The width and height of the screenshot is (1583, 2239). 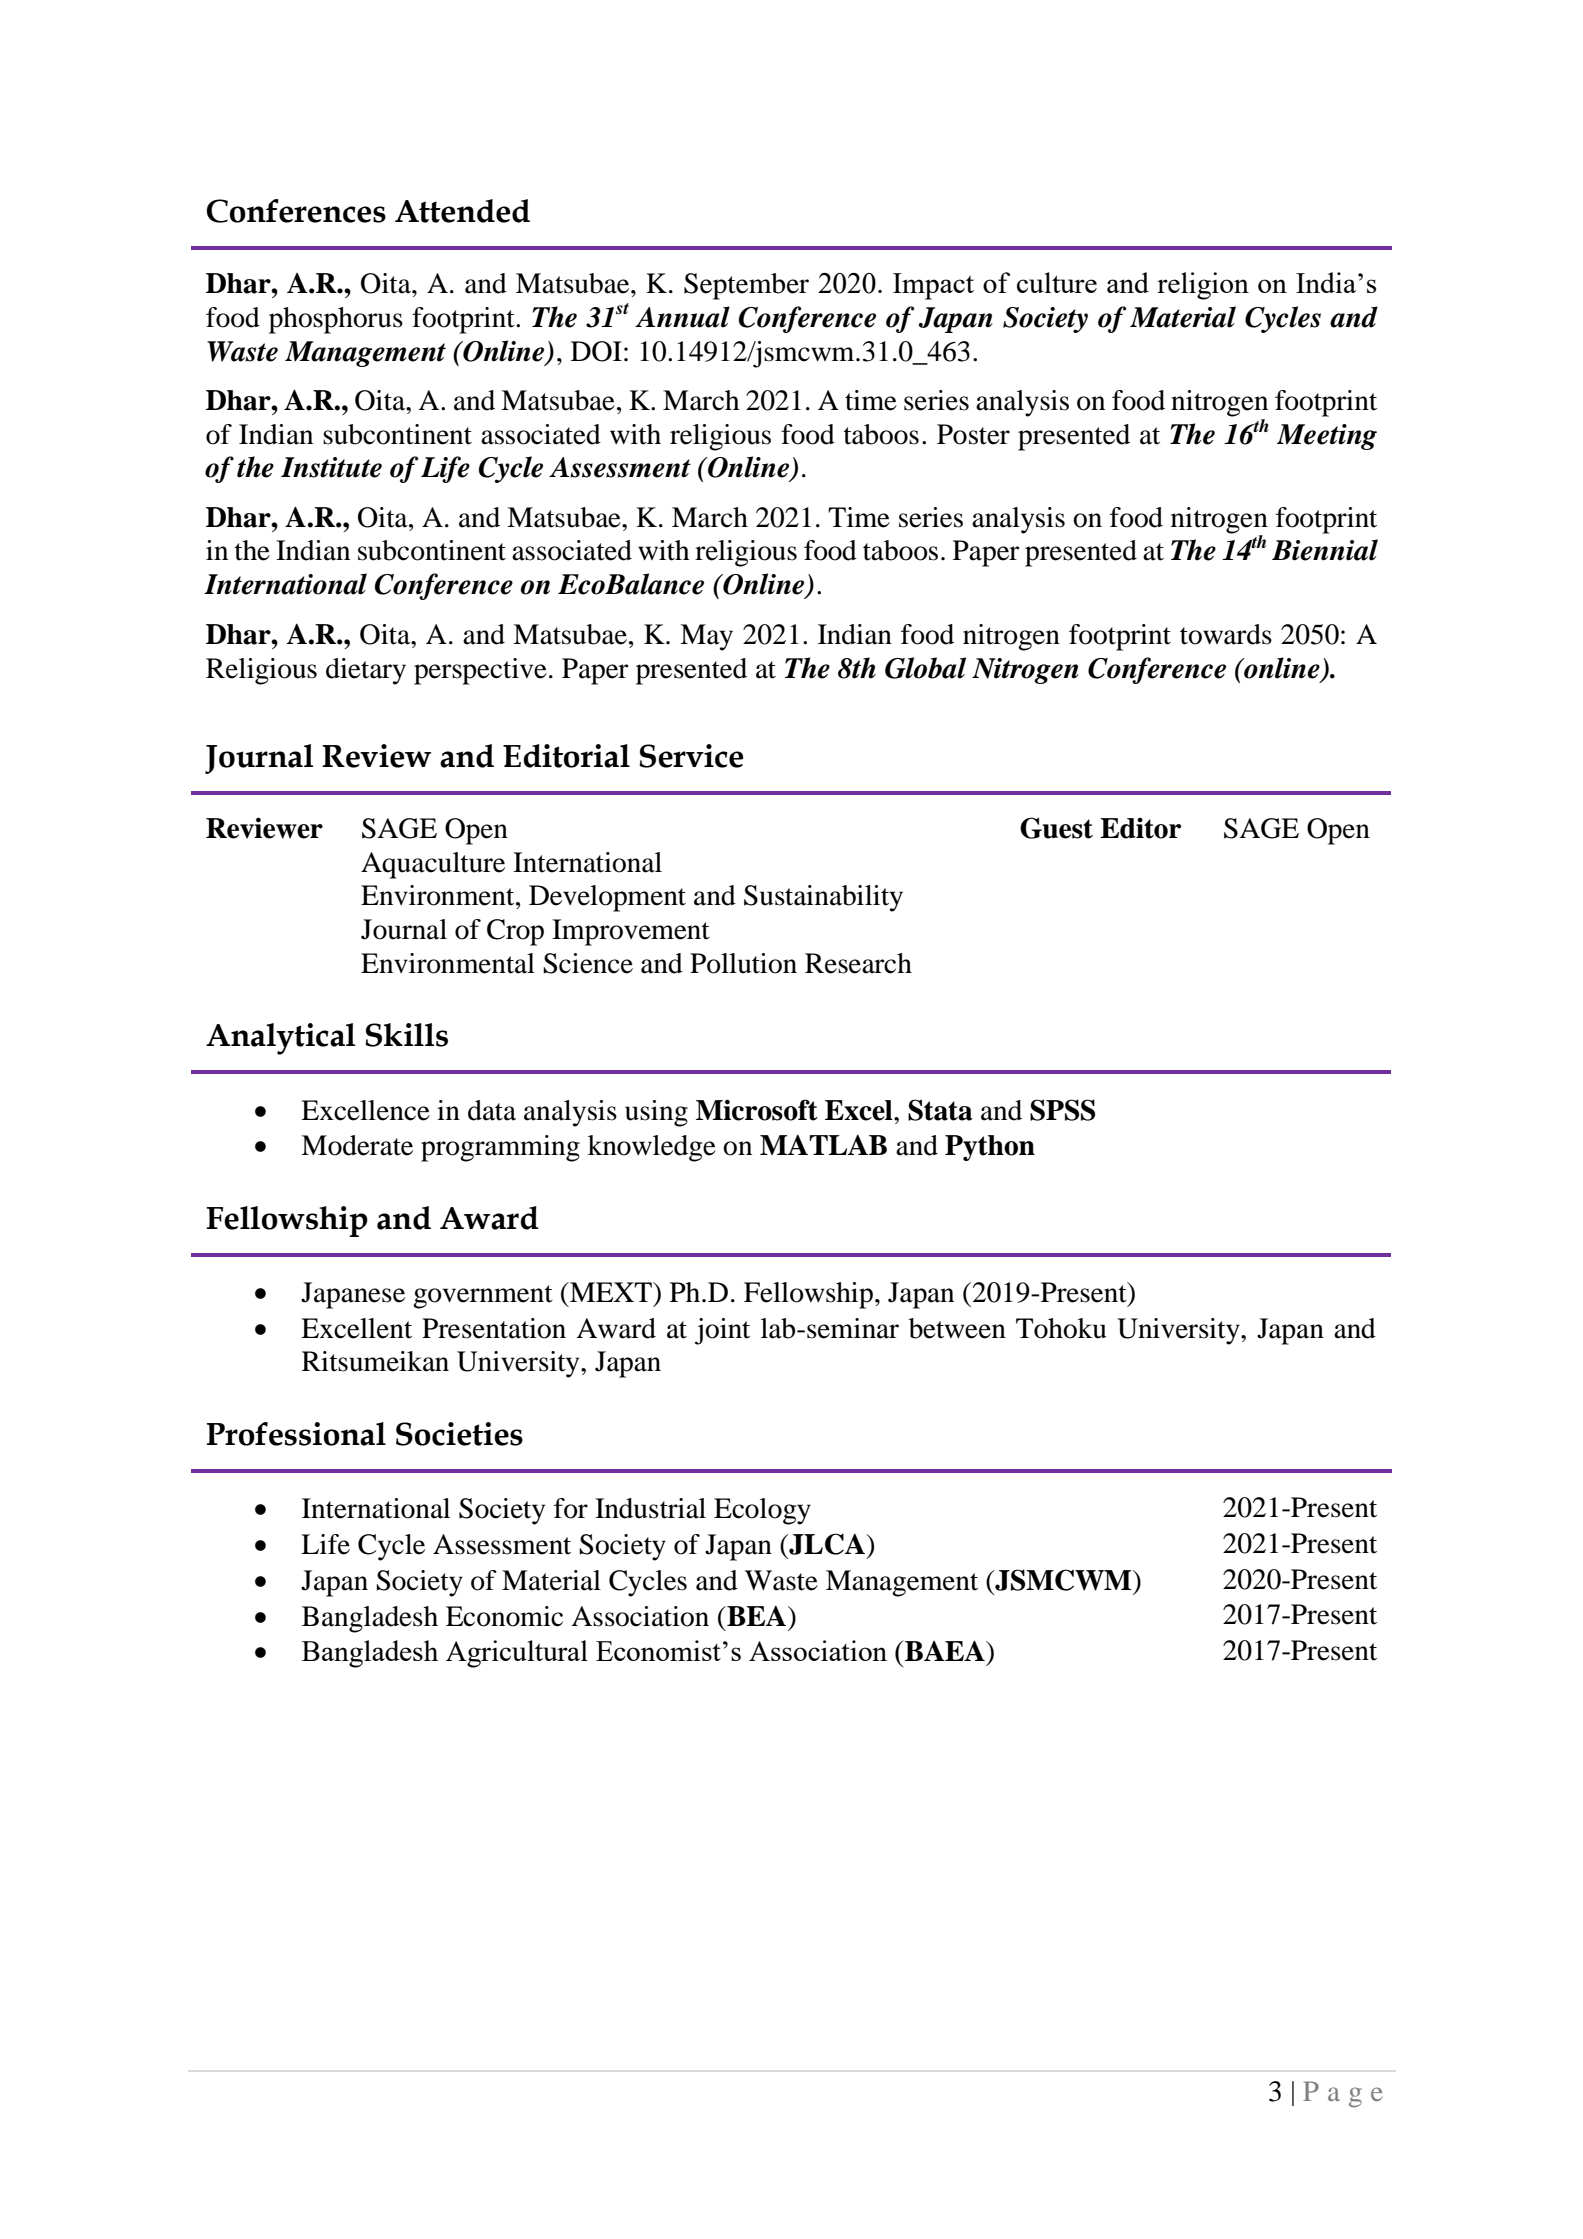 I want to click on Ecology, so click(x=762, y=1511).
